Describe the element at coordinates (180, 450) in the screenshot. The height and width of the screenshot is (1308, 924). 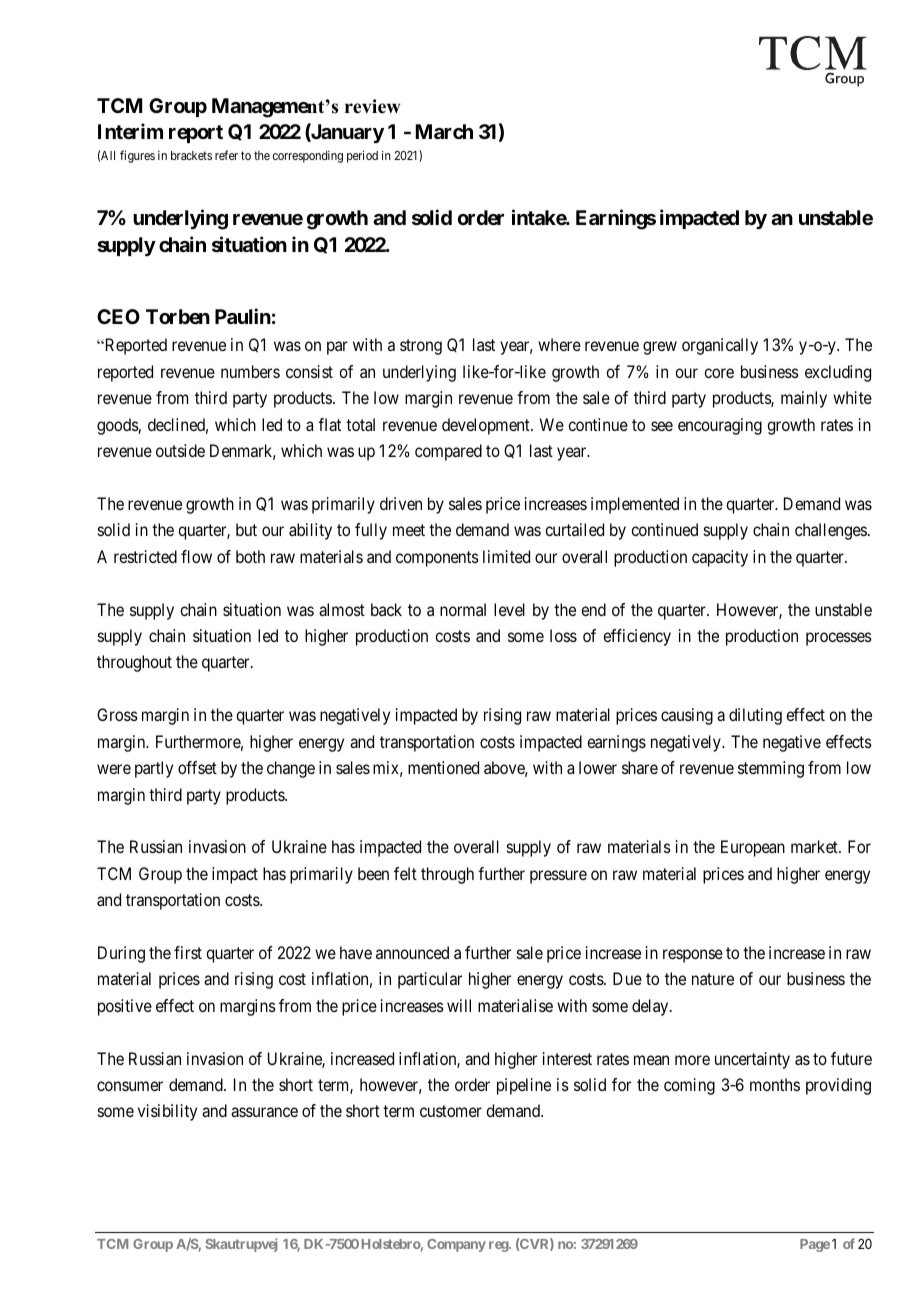
I see `outside` at that location.
